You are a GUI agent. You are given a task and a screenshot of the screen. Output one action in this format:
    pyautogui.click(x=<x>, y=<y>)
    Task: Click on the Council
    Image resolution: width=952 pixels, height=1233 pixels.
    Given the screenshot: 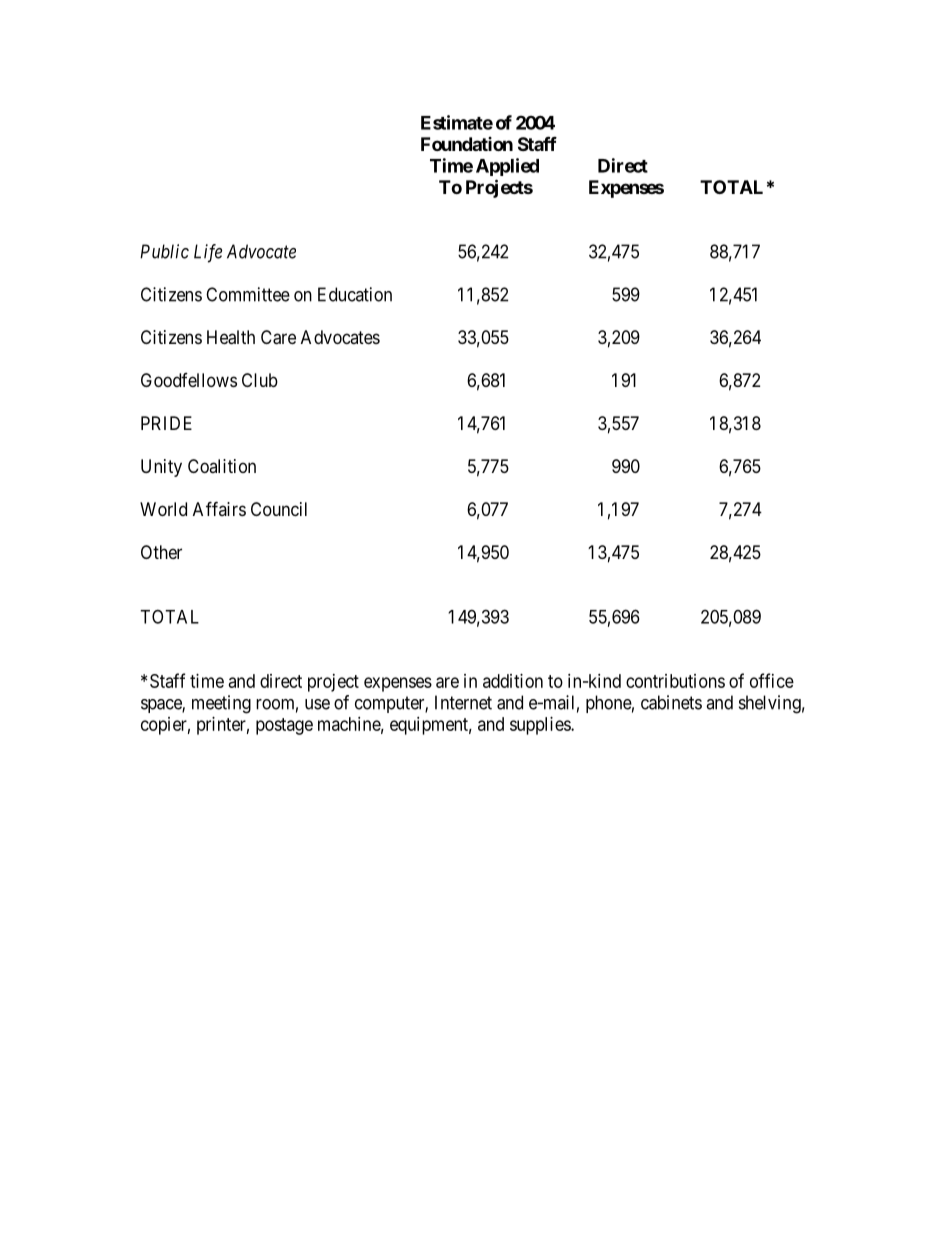 What is the action you would take?
    pyautogui.click(x=279, y=509)
